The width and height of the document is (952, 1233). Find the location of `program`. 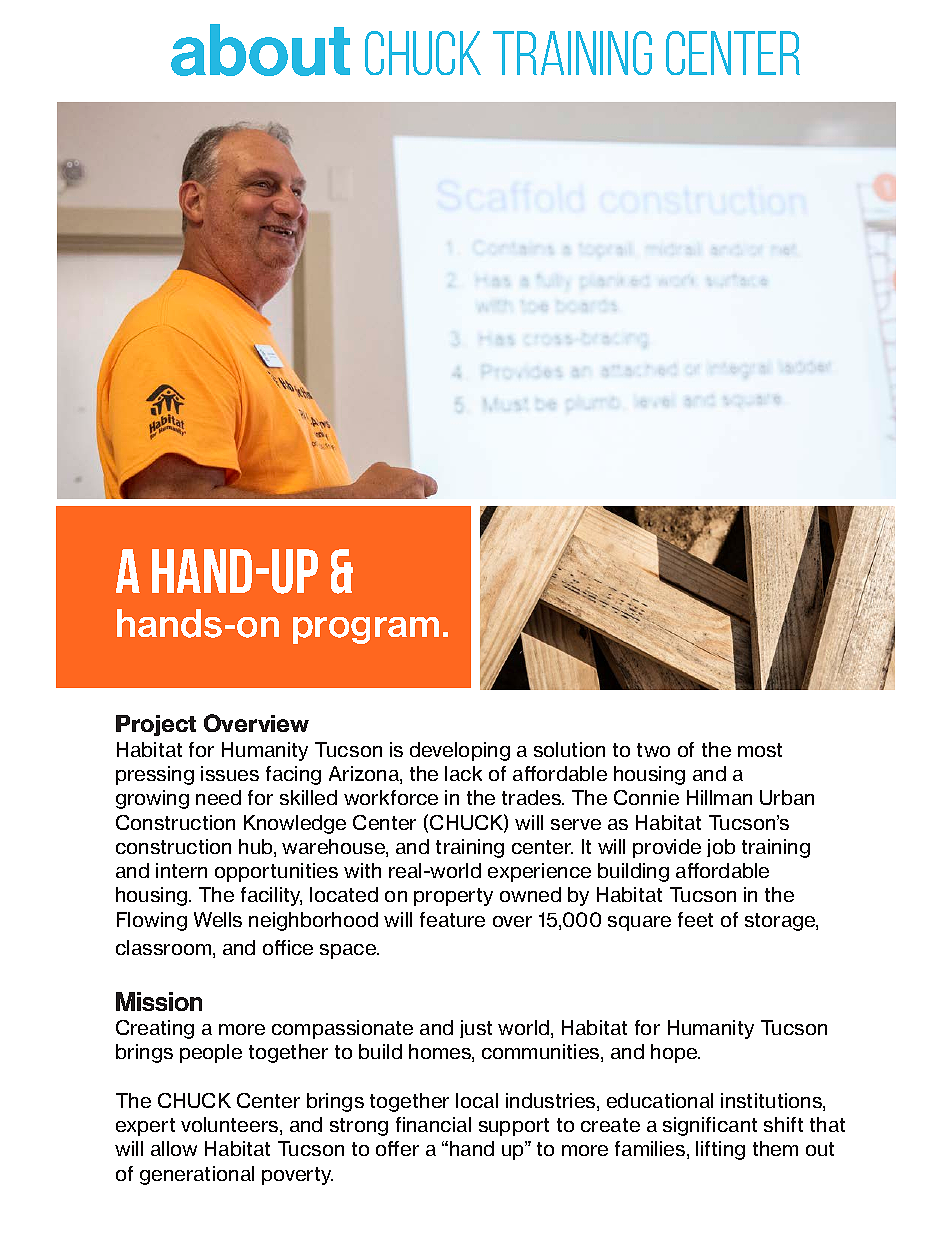

program is located at coordinates (366, 630).
